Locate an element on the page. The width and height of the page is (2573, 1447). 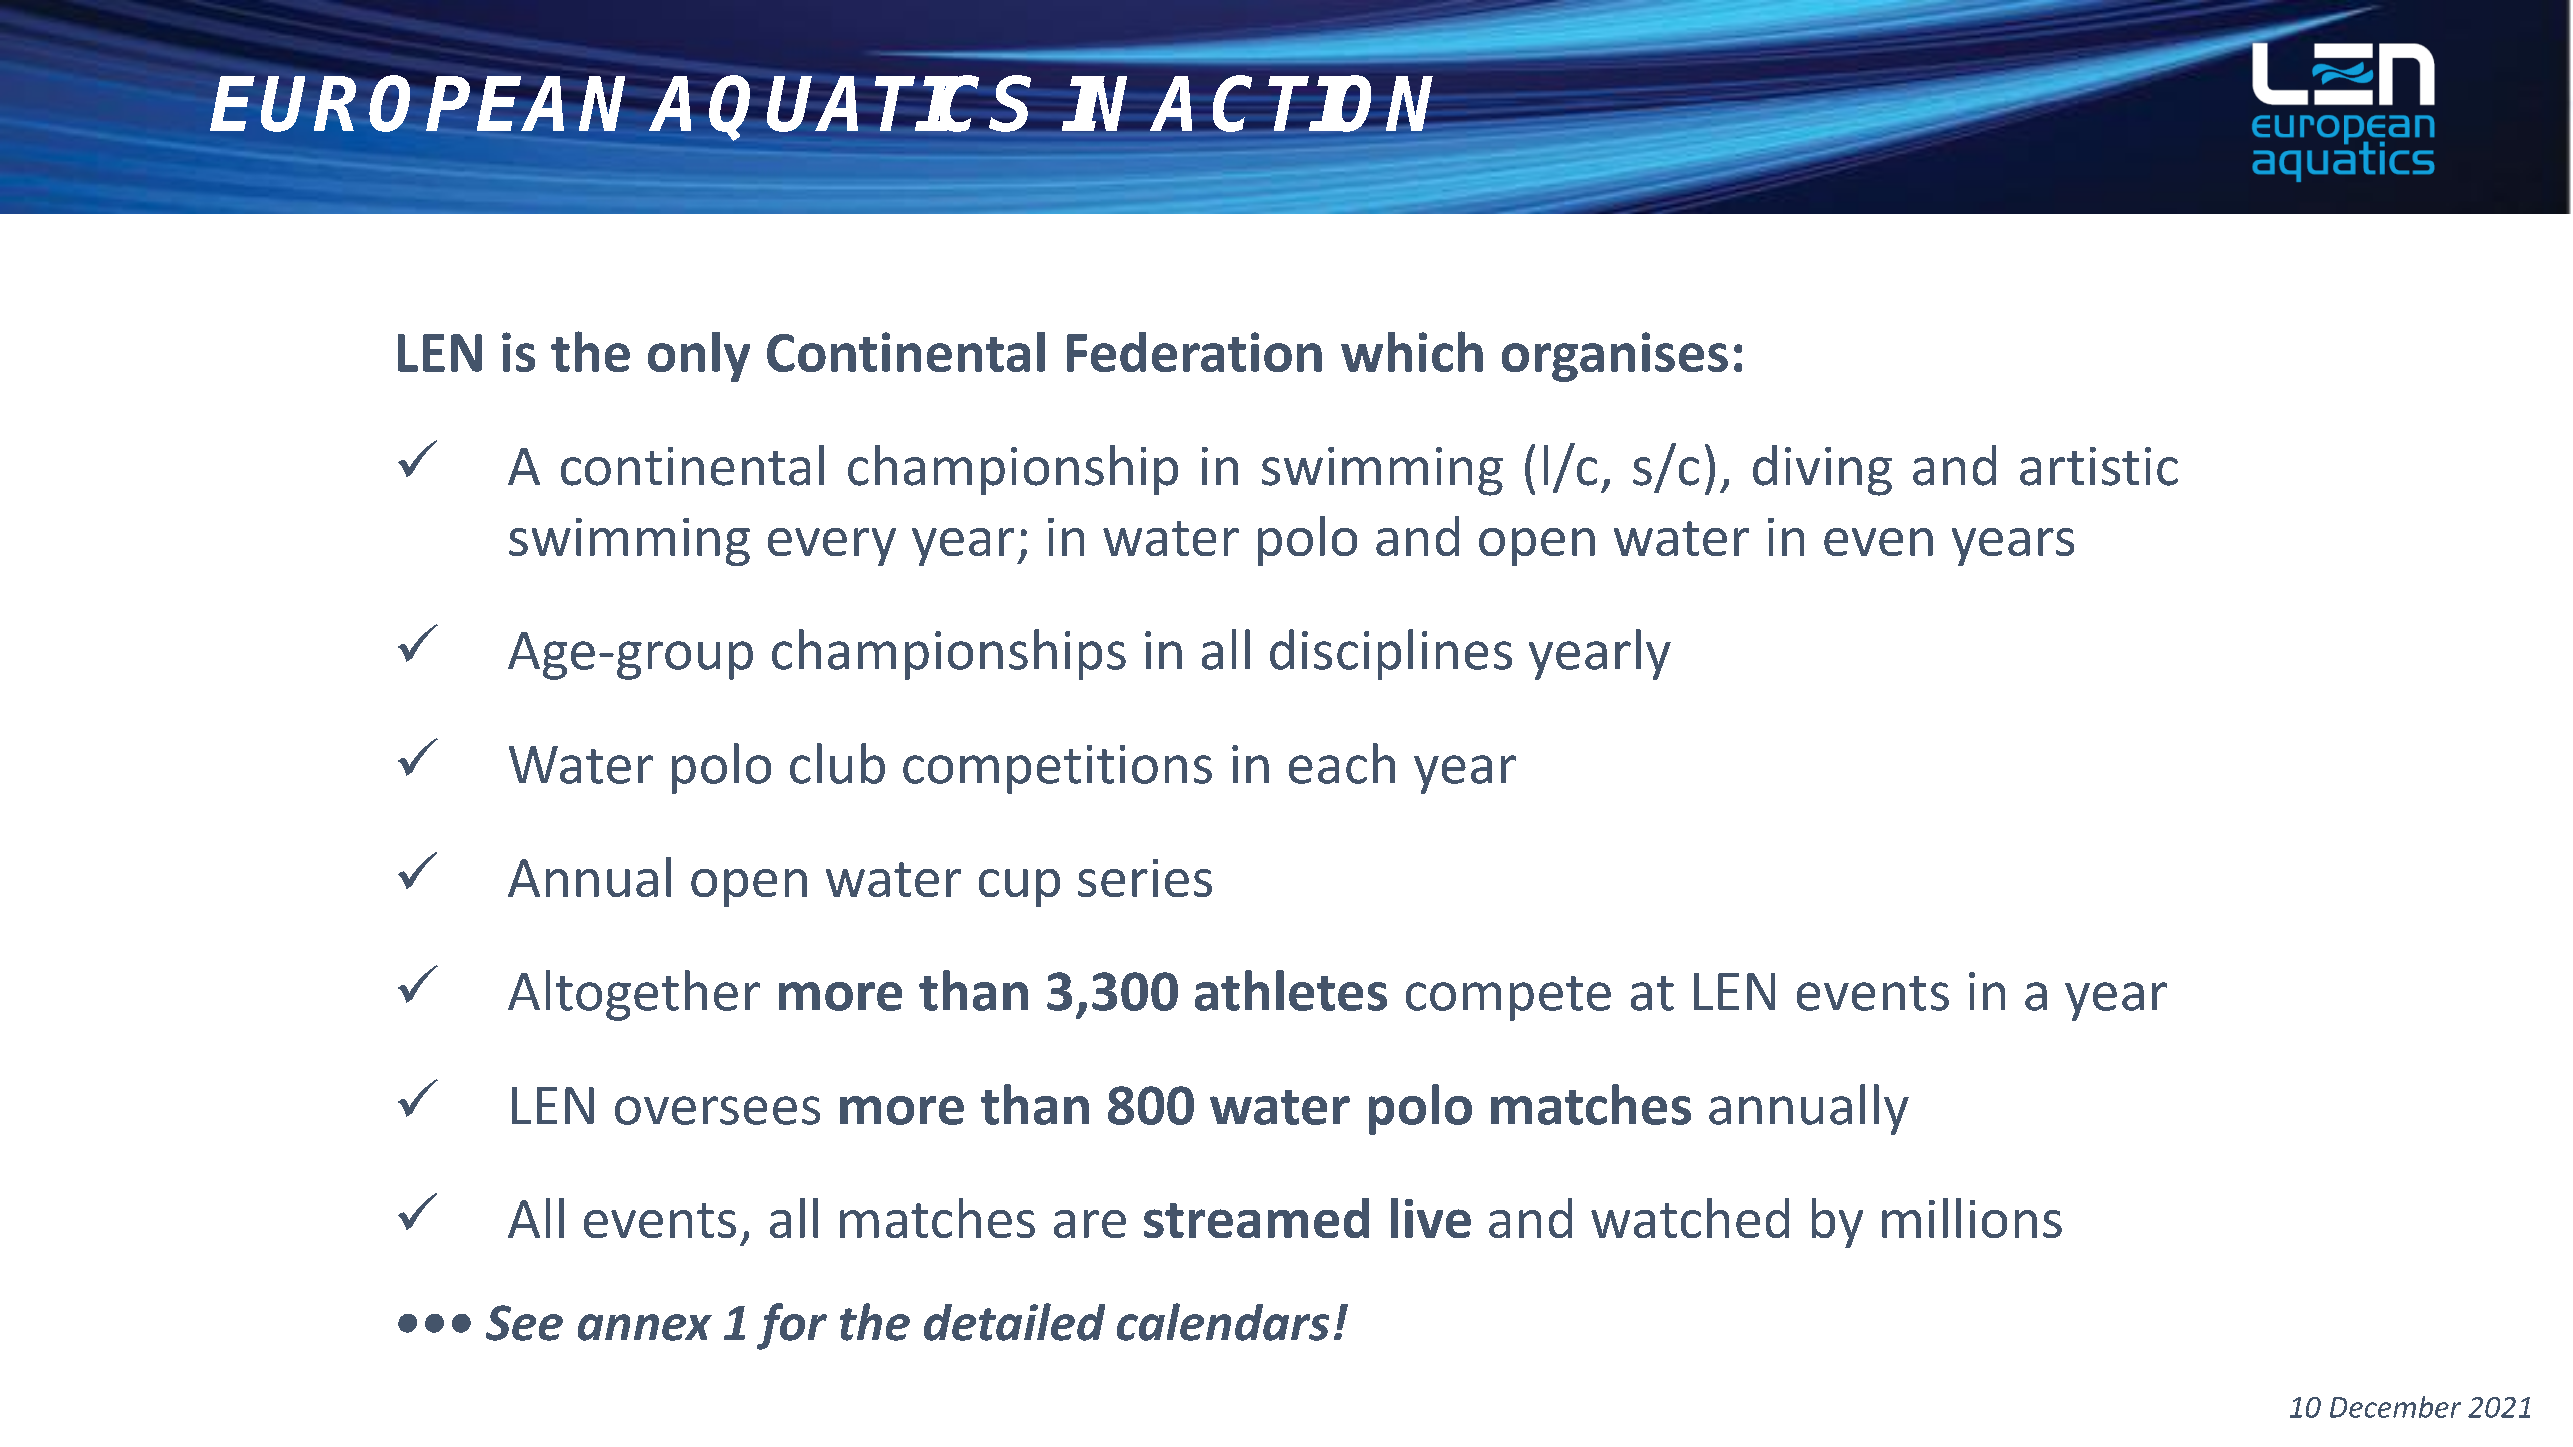
organises is located at coordinates (1615, 357).
